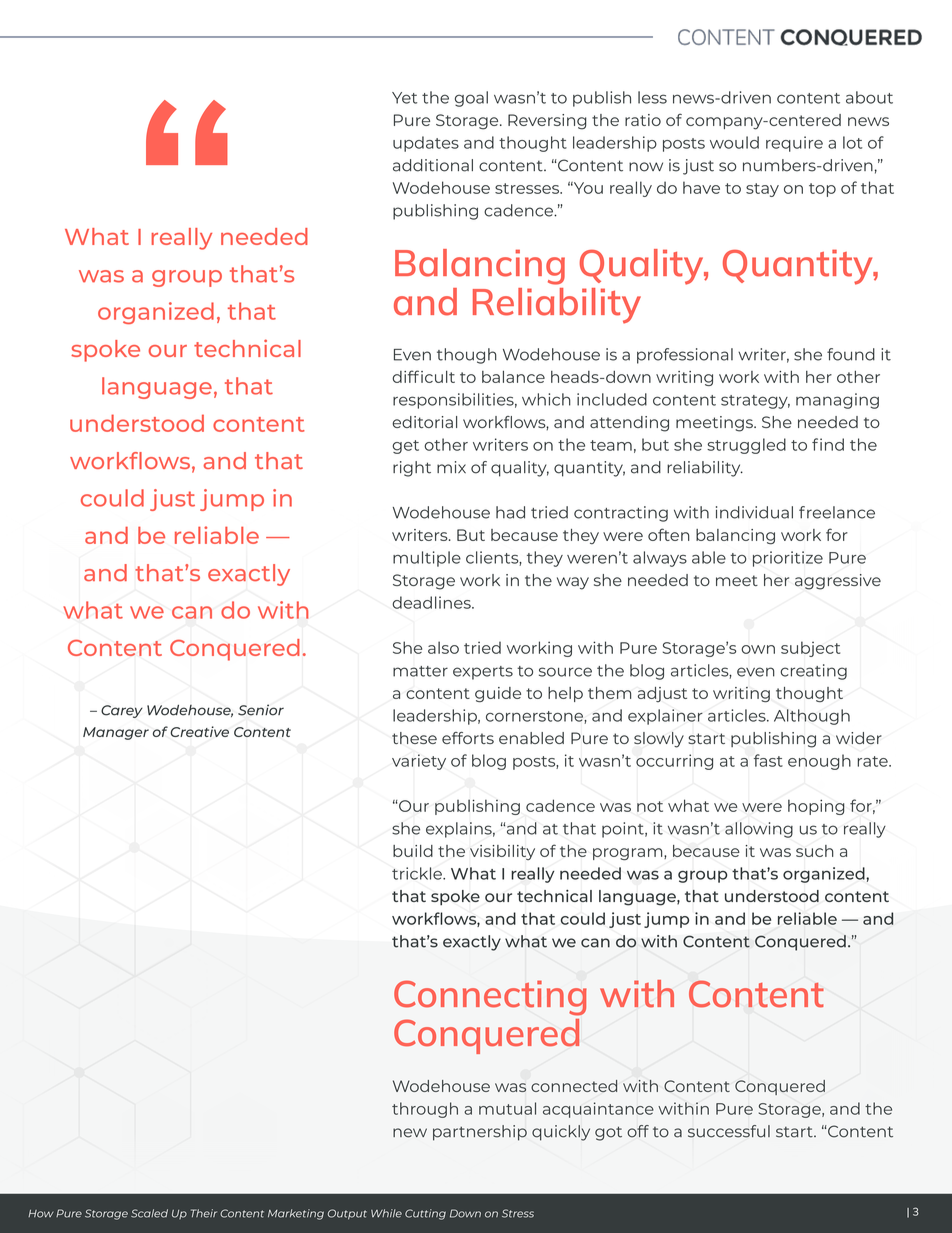 Image resolution: width=952 pixels, height=1233 pixels. Describe the element at coordinates (759, 830) in the document. I see `allowing` at that location.
